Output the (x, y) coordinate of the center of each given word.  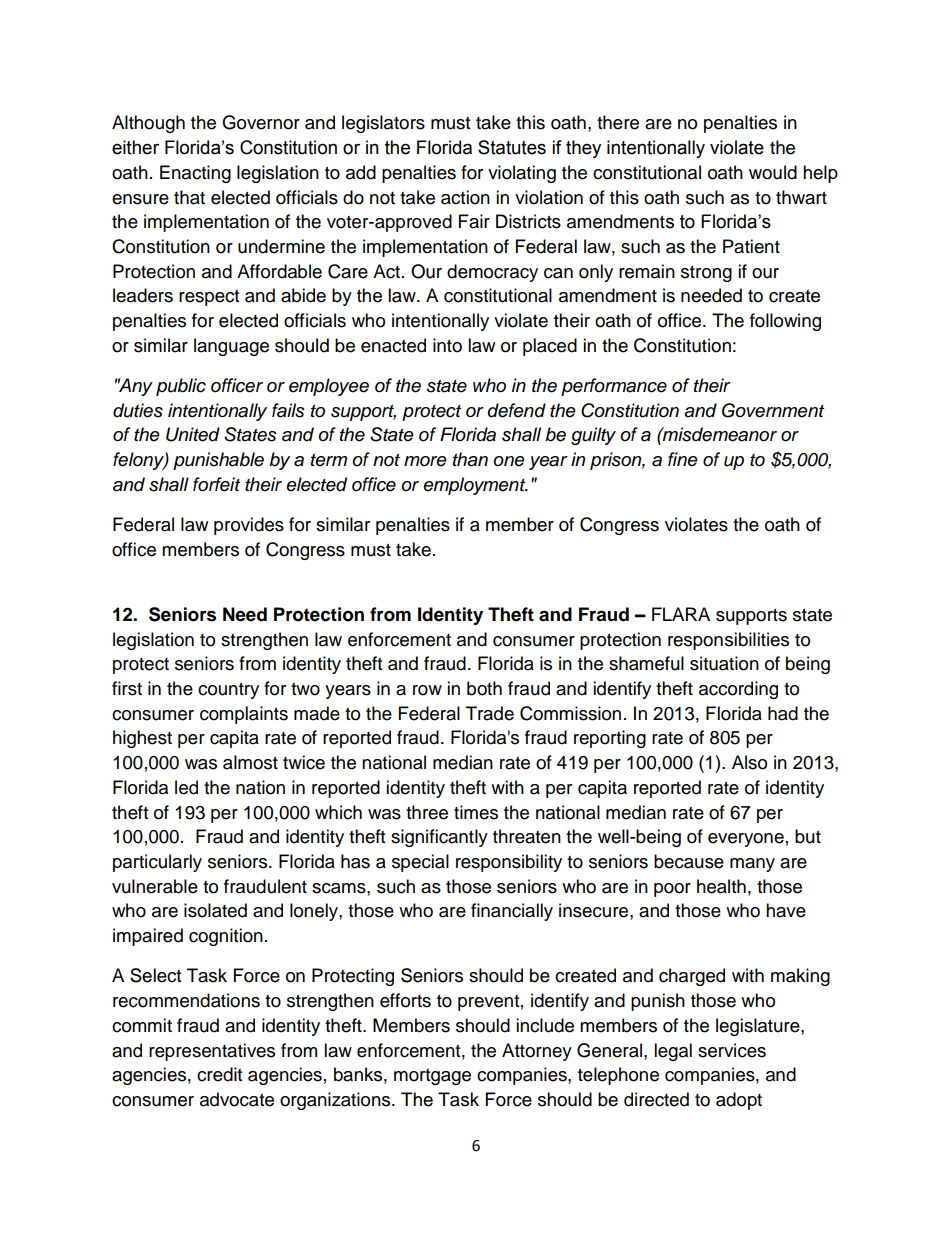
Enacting (195, 174)
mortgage (432, 1077)
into (447, 345)
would (773, 172)
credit (219, 1074)
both (484, 688)
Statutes (512, 147)
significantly (439, 838)
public (181, 387)
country (228, 691)
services (732, 1050)
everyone (746, 840)
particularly (157, 863)
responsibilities (728, 641)
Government (773, 410)
